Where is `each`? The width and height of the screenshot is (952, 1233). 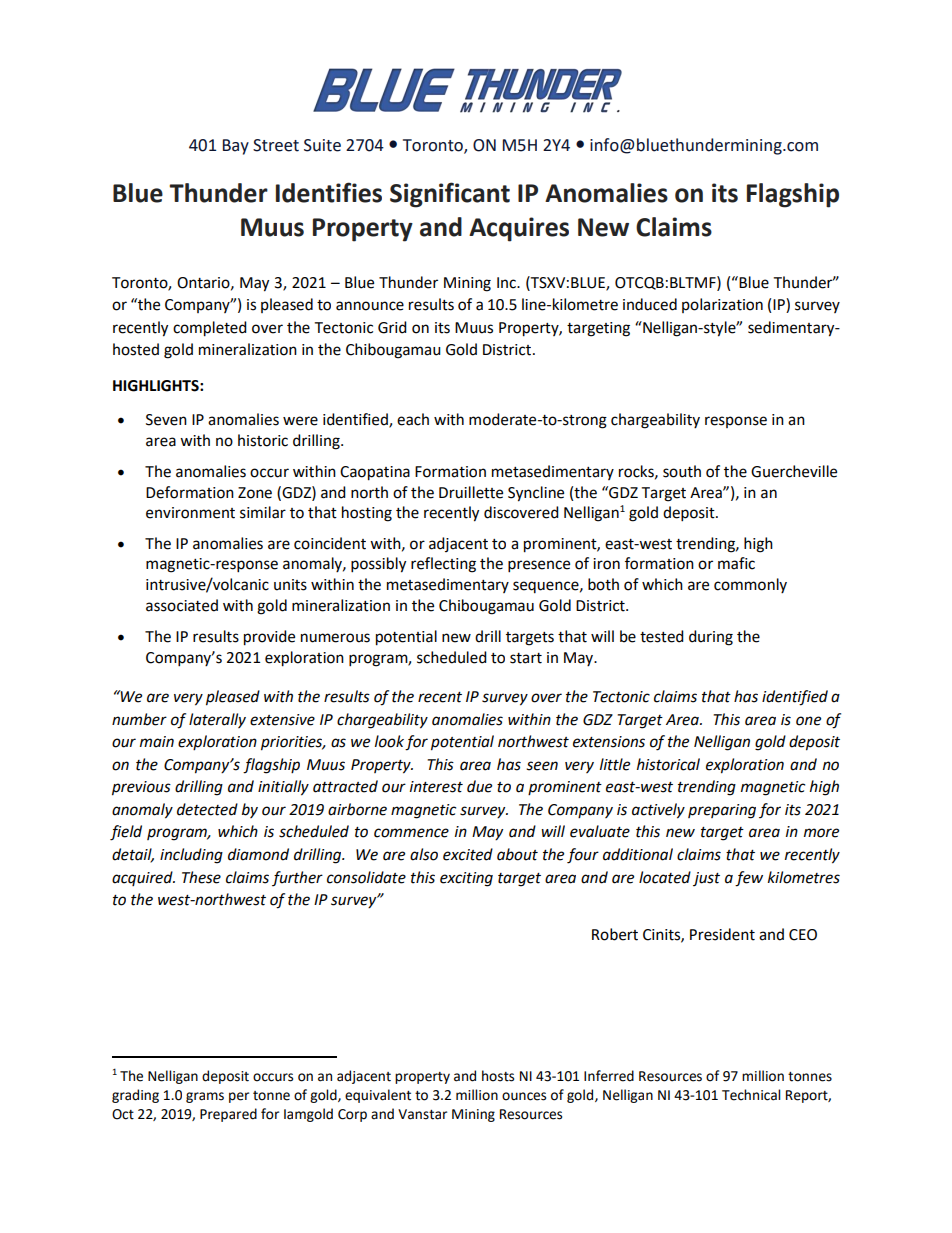 each is located at coordinates (413, 419).
